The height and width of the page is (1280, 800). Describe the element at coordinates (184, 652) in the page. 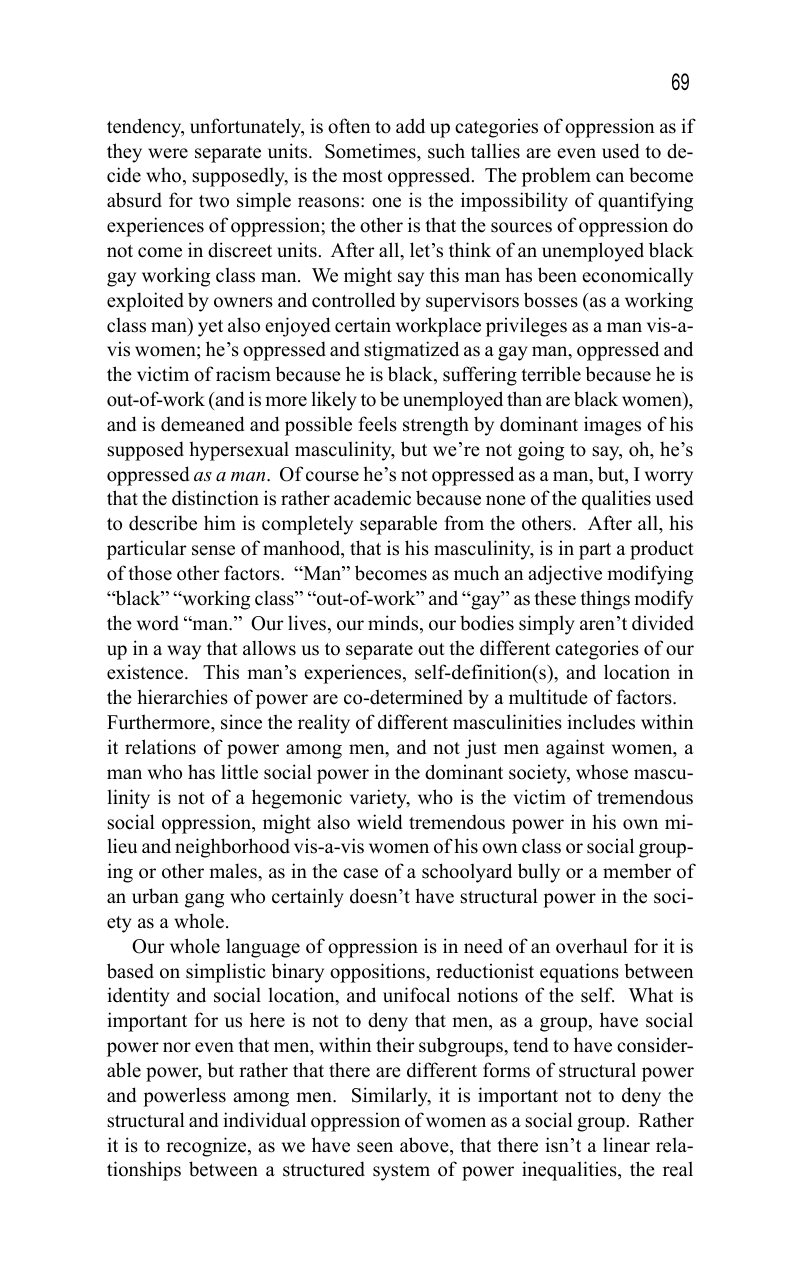

I see `way` at that location.
